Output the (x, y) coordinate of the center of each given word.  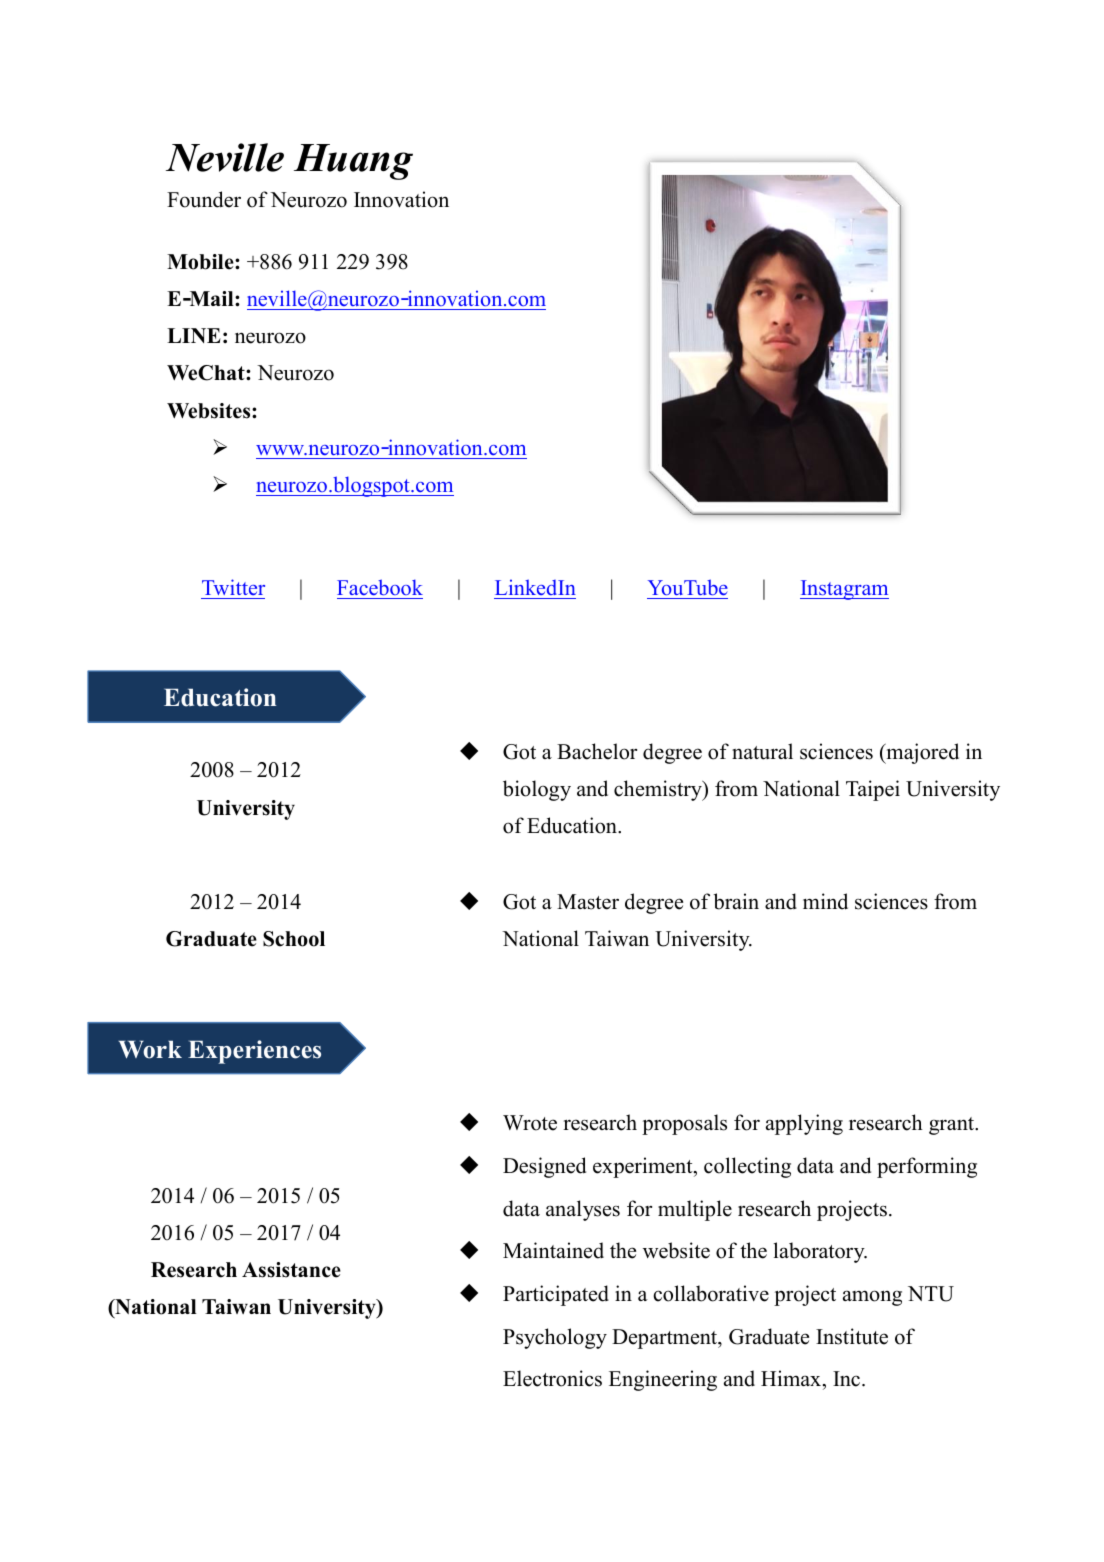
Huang (353, 162)
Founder (204, 199)
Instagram (844, 590)
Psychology (555, 1338)
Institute (852, 1336)
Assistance (291, 1270)
